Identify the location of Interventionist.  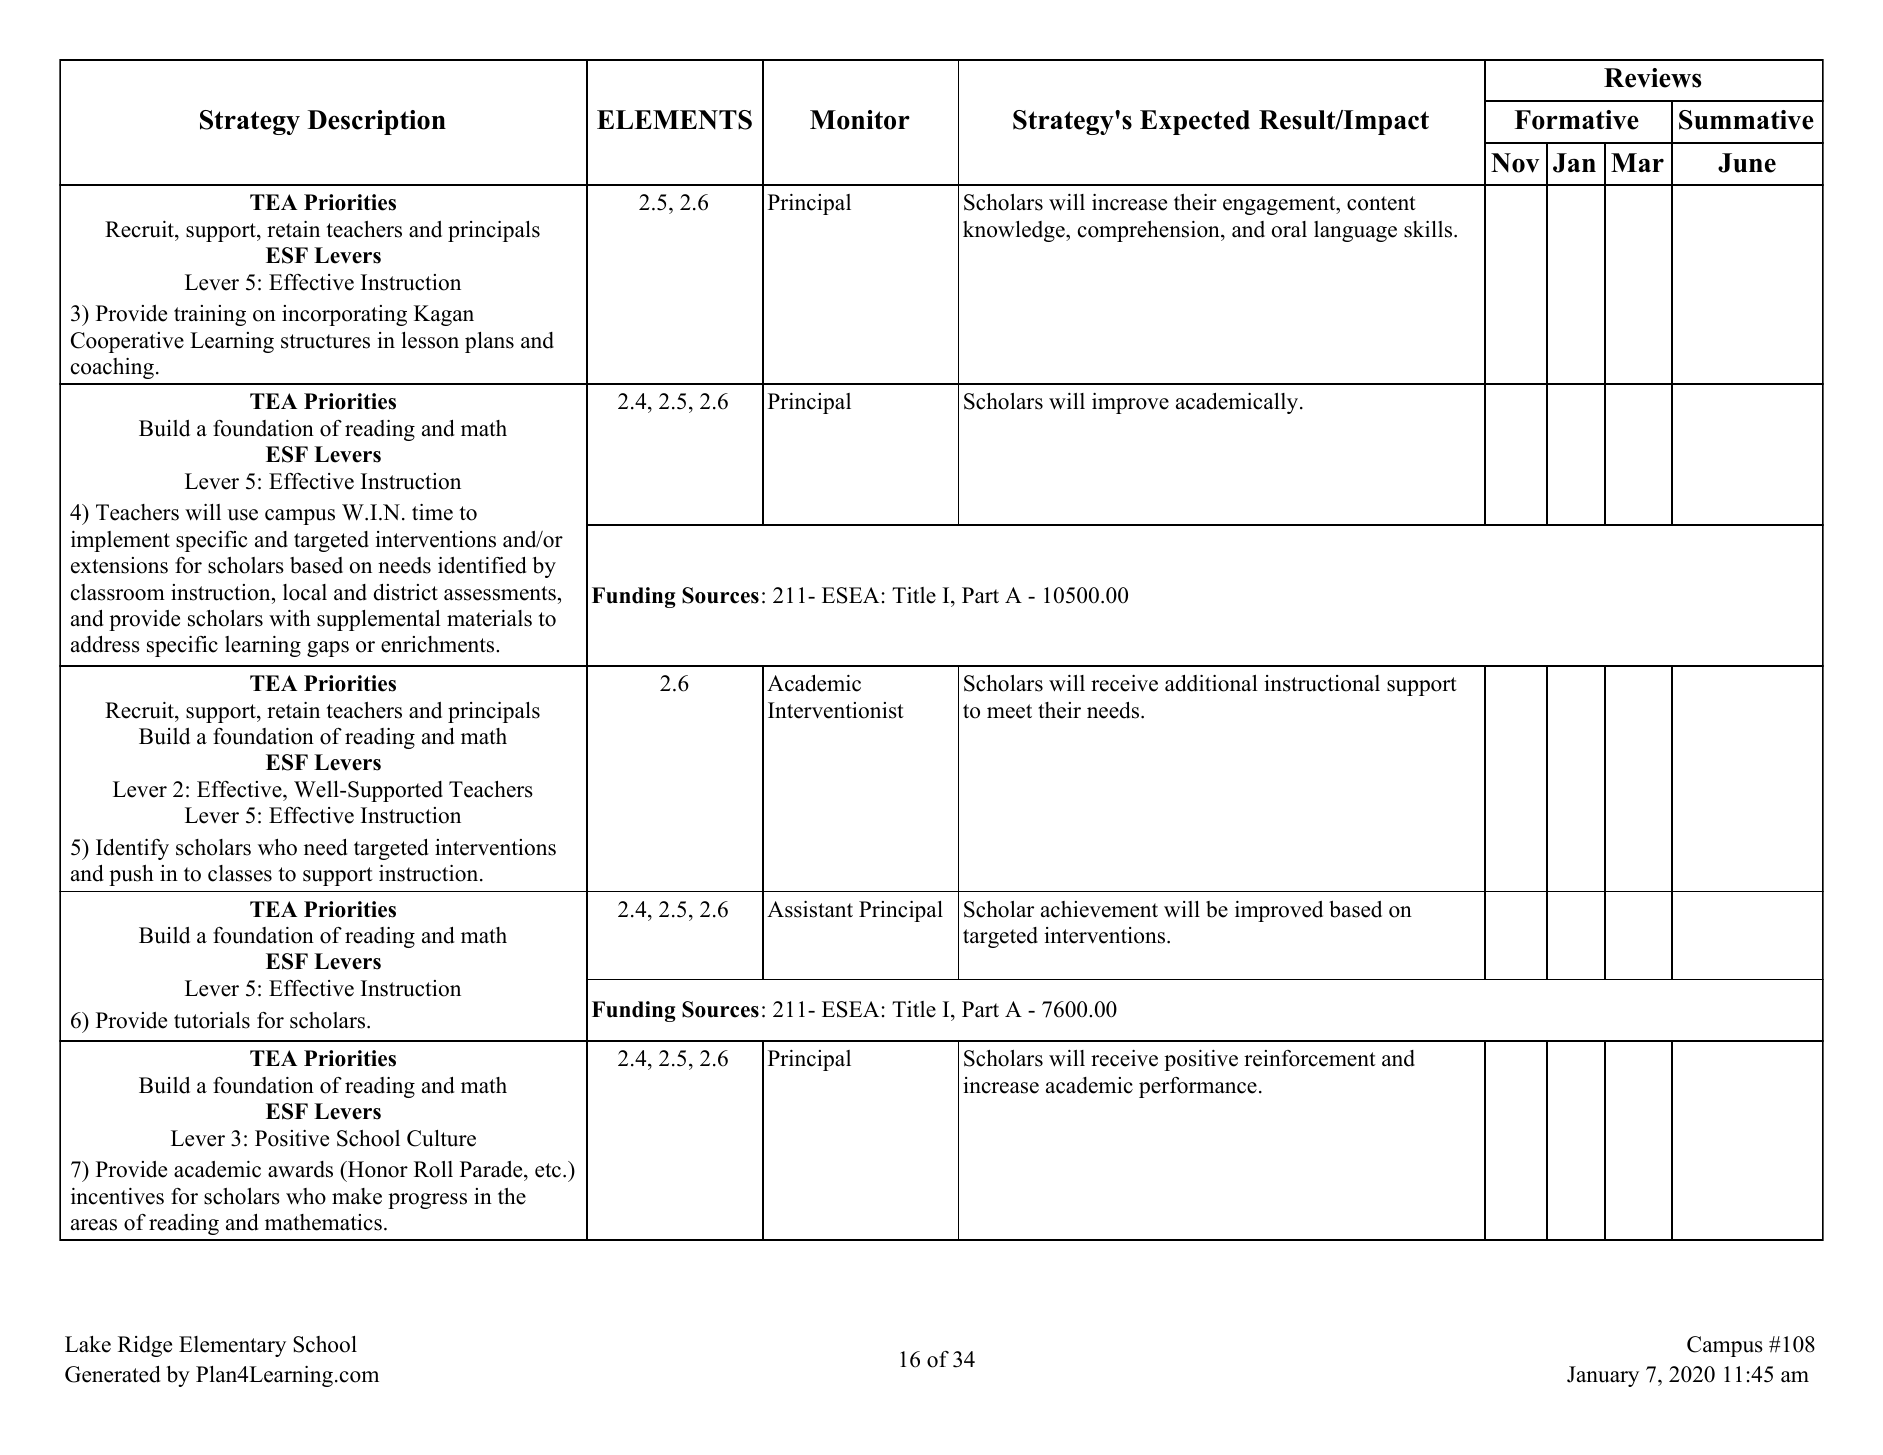
(836, 710).
